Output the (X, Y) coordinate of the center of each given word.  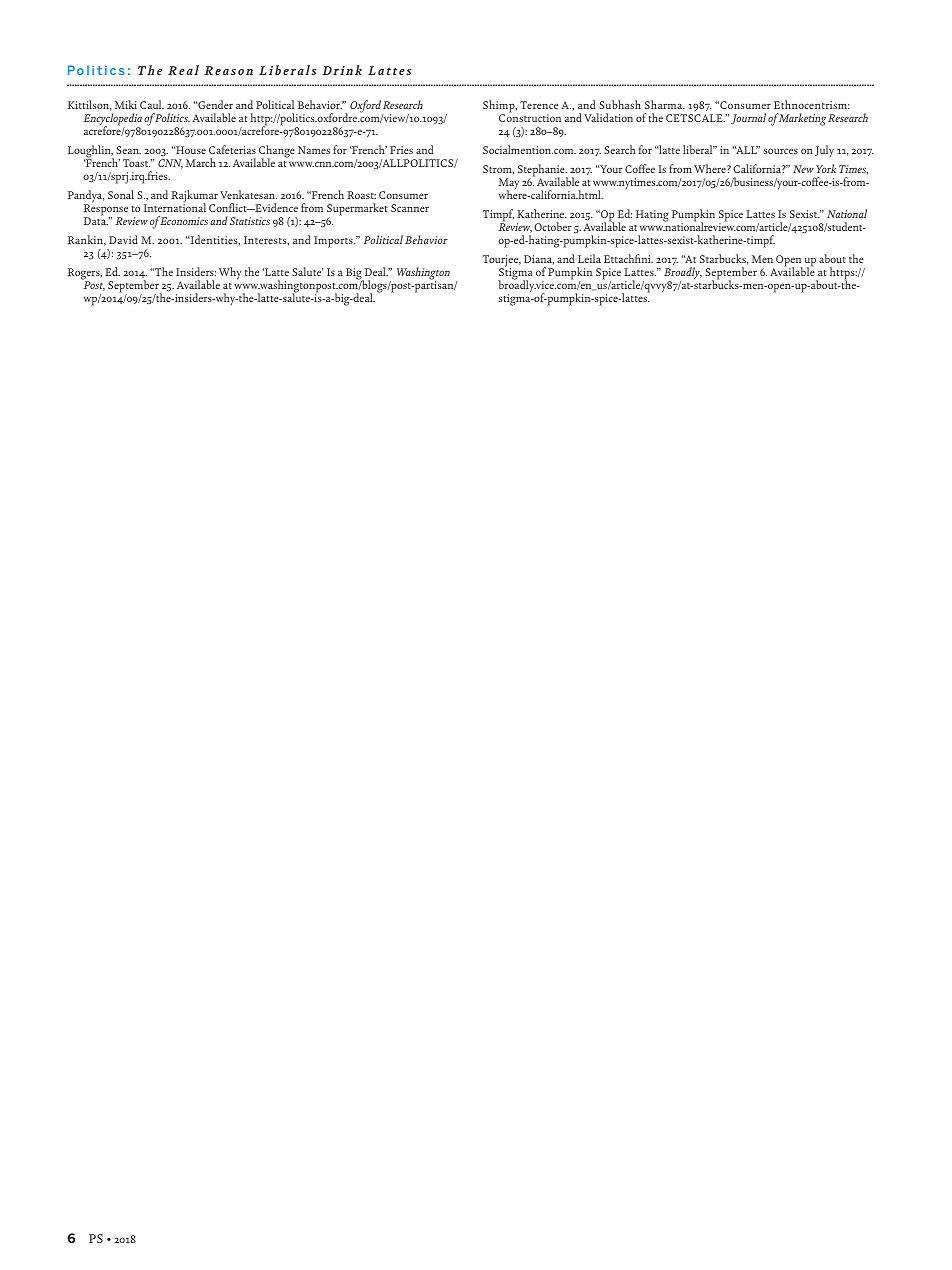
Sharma (665, 104)
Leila (589, 258)
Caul (152, 104)
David (123, 239)
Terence (539, 105)
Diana (539, 260)
